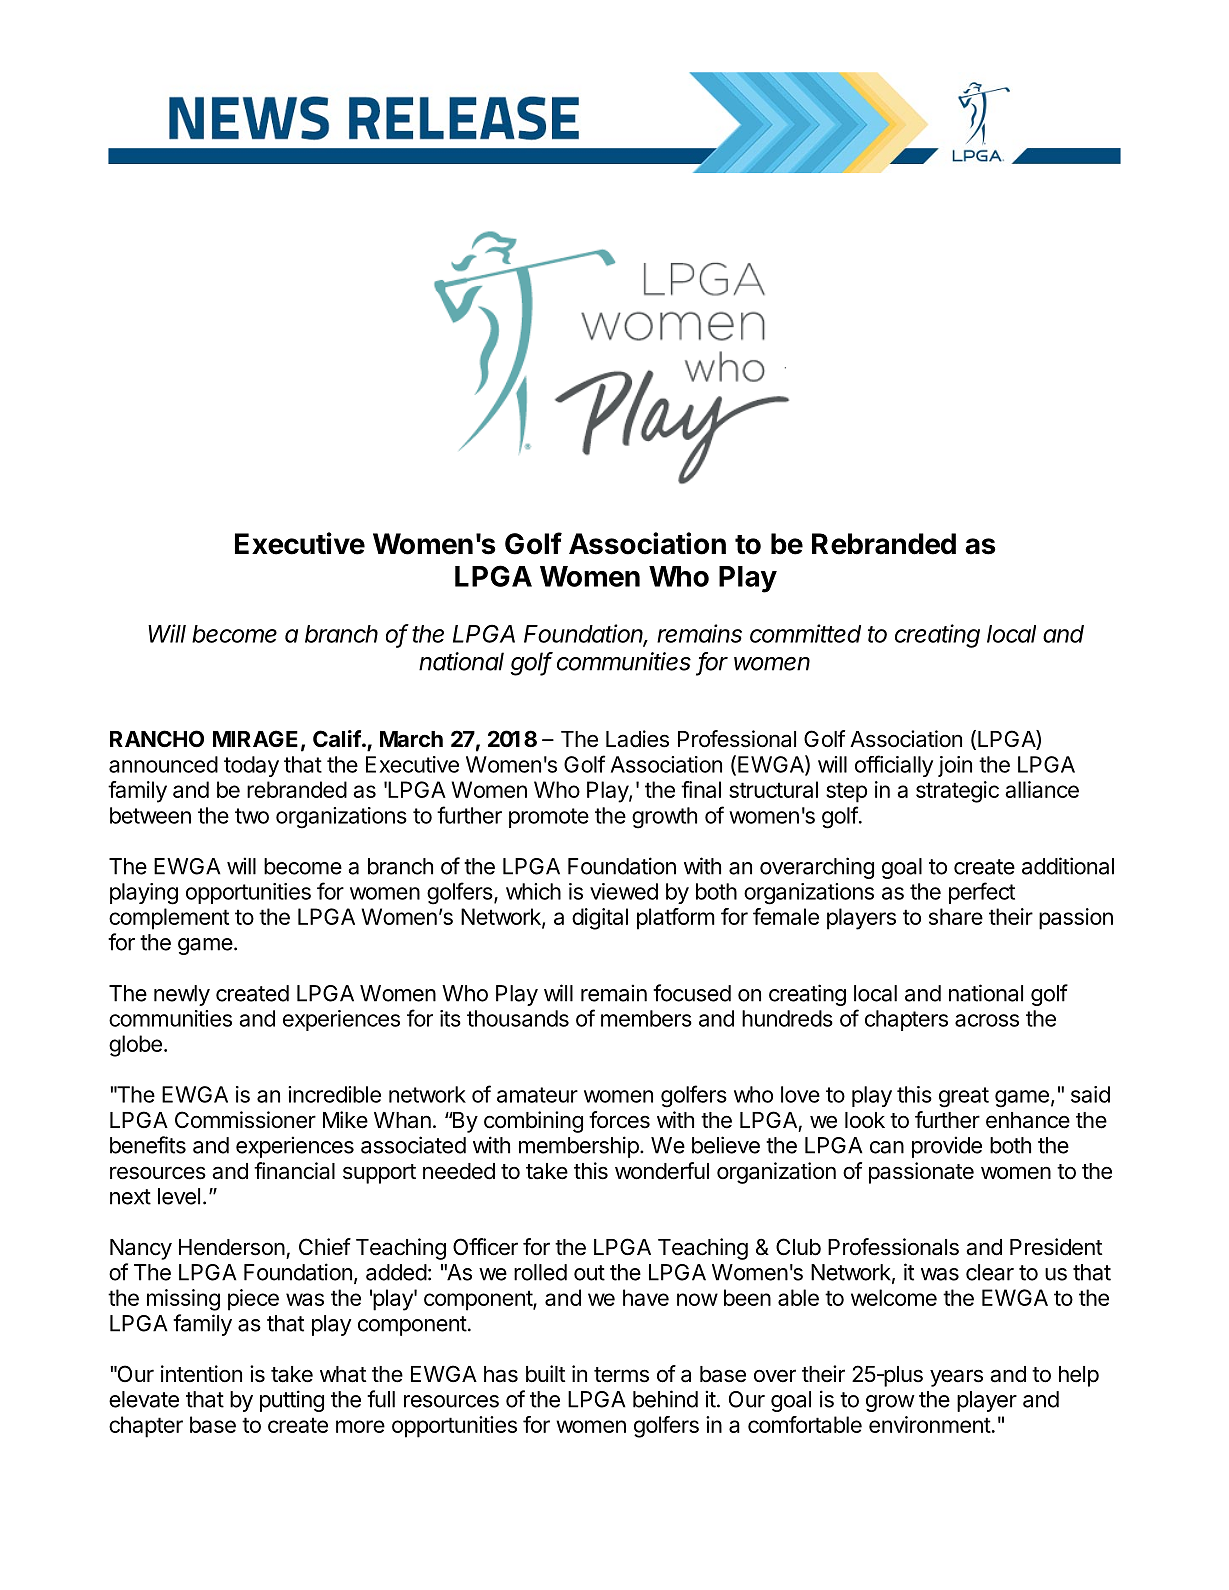 The height and width of the document is (1590, 1229). Describe the element at coordinates (637, 739) in the document. I see `Ladies` at that location.
